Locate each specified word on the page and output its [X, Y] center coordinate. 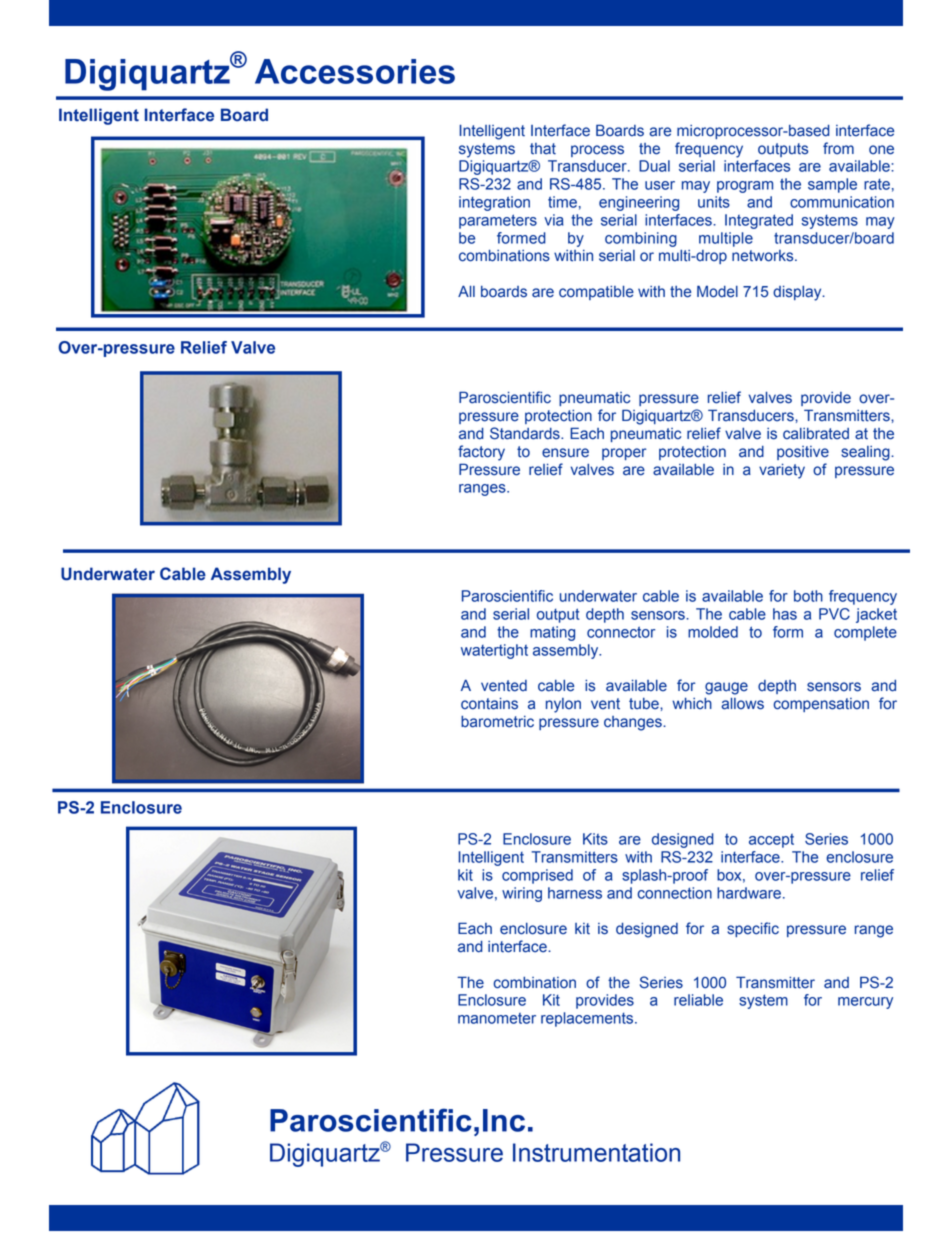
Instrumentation [596, 1152]
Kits [595, 839]
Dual [654, 166]
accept [771, 841]
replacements [588, 1019]
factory [481, 453]
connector [621, 632]
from [838, 148]
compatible [596, 293]
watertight [494, 651]
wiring [522, 894]
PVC [834, 614]
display [798, 293]
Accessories [355, 71]
